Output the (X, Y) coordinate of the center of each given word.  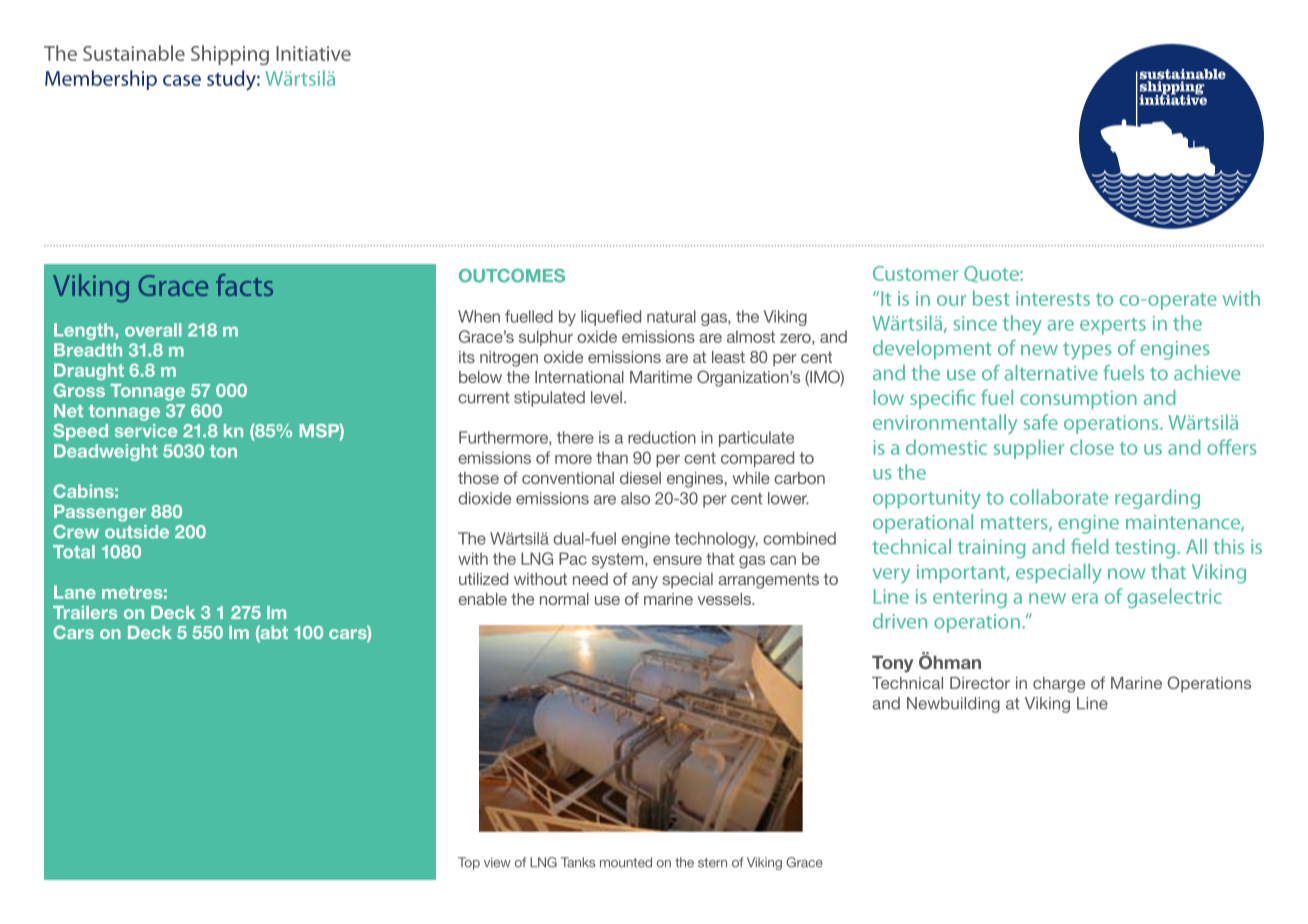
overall (153, 330)
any (645, 582)
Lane (75, 592)
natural (671, 316)
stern (712, 863)
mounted (626, 862)
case (182, 80)
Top (469, 863)
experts (1113, 326)
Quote (992, 274)
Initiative (313, 53)
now (1126, 573)
